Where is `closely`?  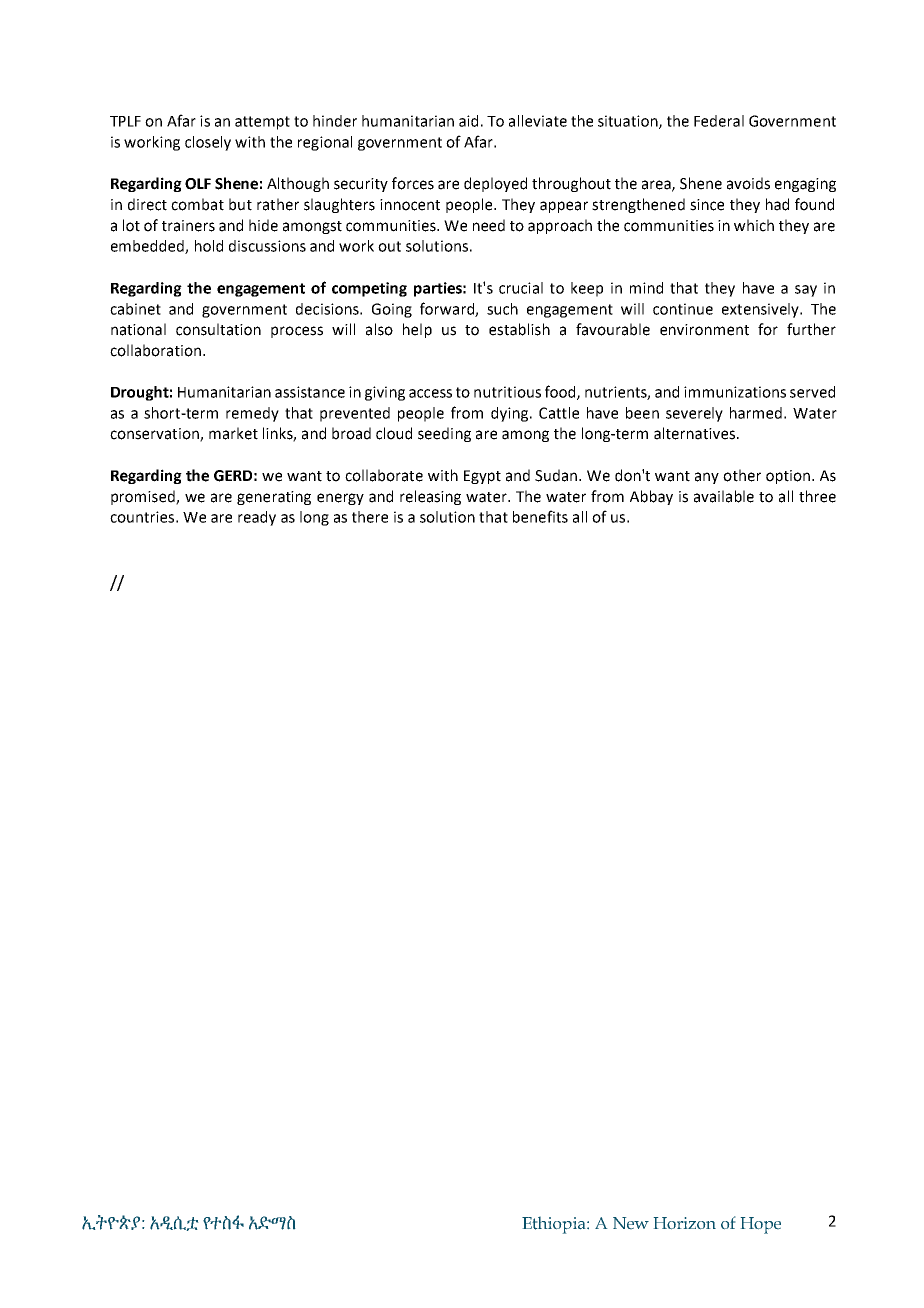 closely is located at coordinates (208, 143).
